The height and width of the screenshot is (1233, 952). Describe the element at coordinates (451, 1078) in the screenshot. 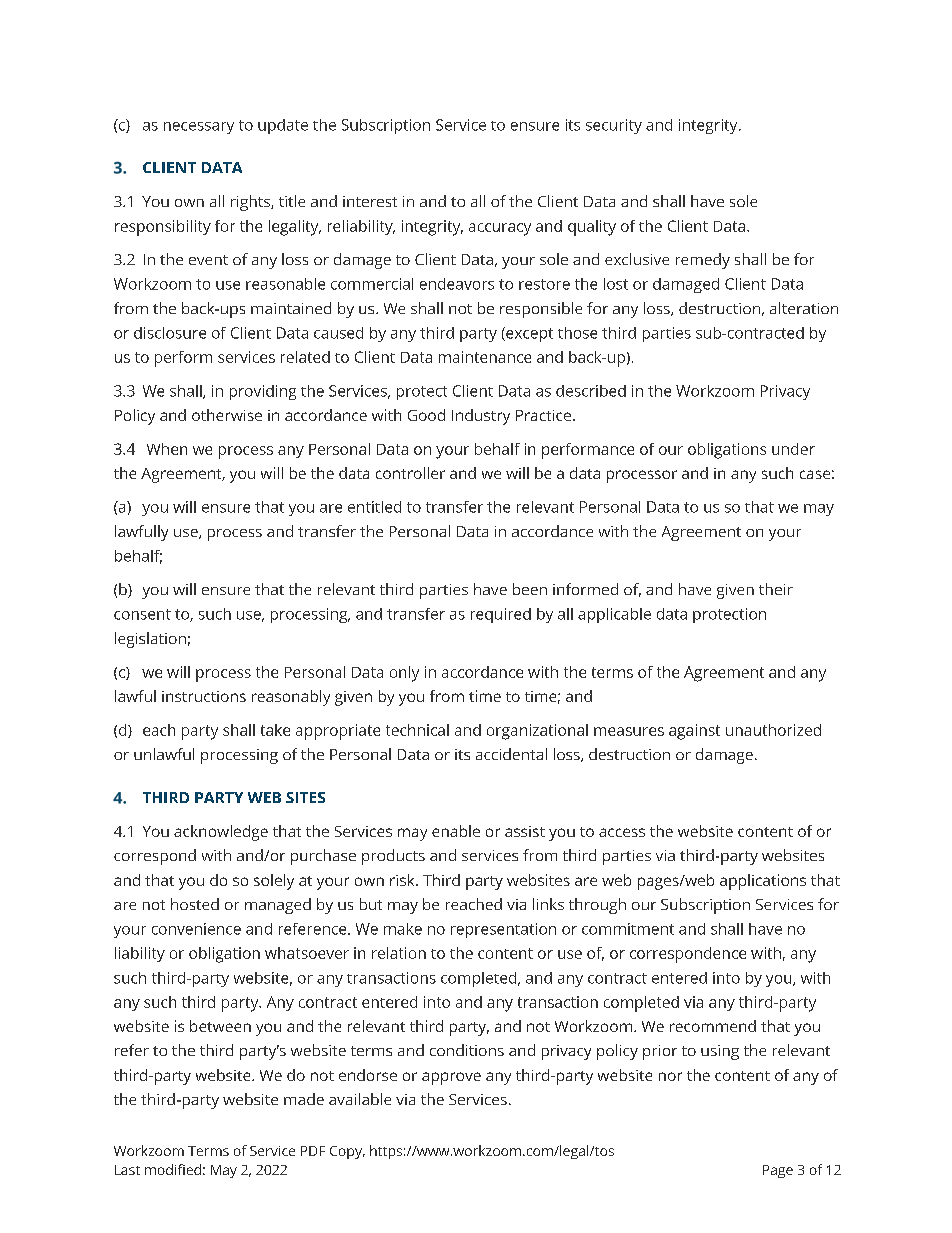

I see `approve` at that location.
